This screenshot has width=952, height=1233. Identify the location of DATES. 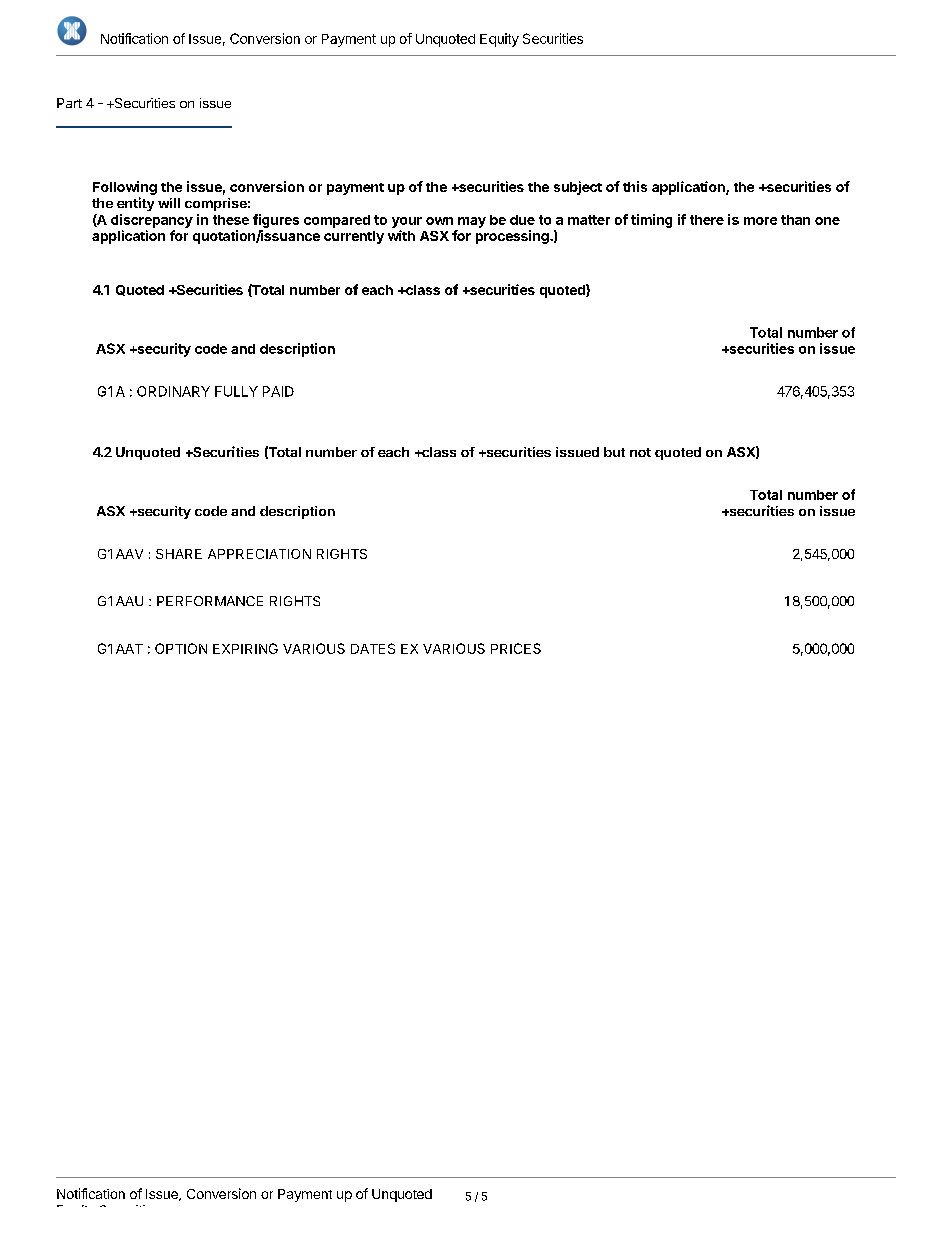
(373, 648).
